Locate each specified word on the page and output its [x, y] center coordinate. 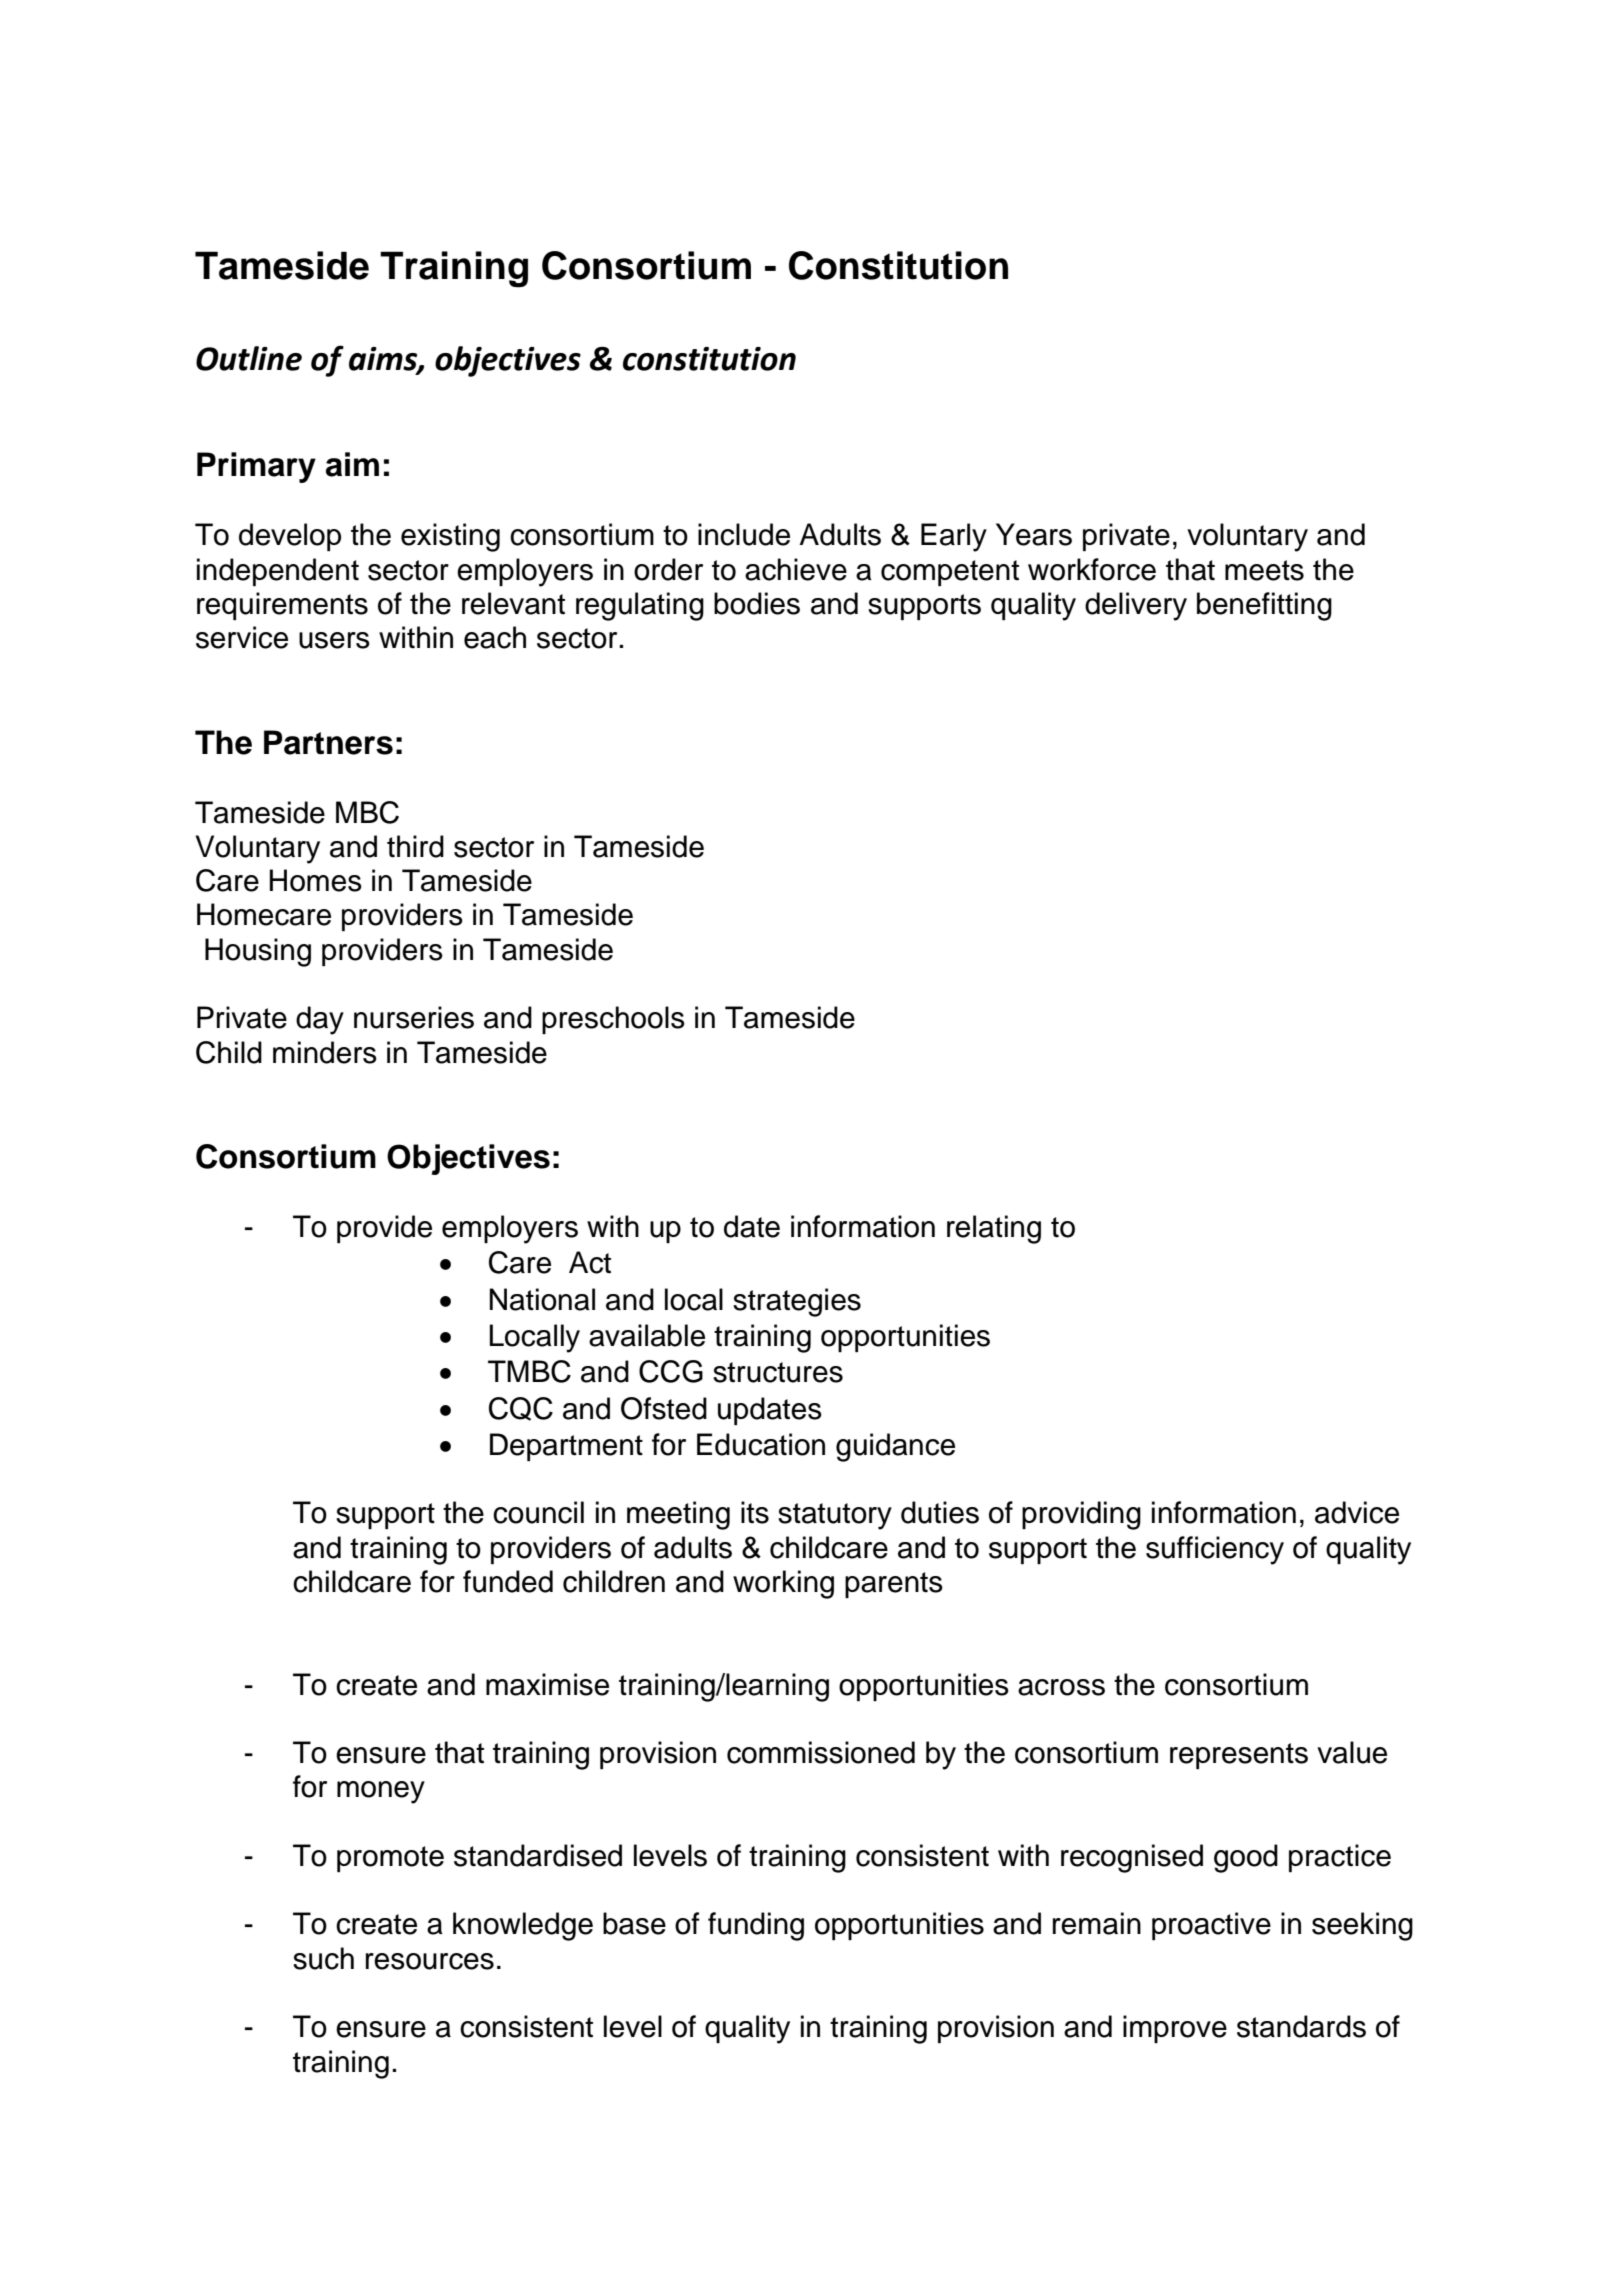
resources [430, 1961]
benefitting [1264, 606]
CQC [521, 1409]
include [744, 534]
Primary [256, 467]
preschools [613, 1020]
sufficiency [1215, 1550]
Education [761, 1444]
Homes [316, 880]
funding [756, 1926]
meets [1264, 570]
